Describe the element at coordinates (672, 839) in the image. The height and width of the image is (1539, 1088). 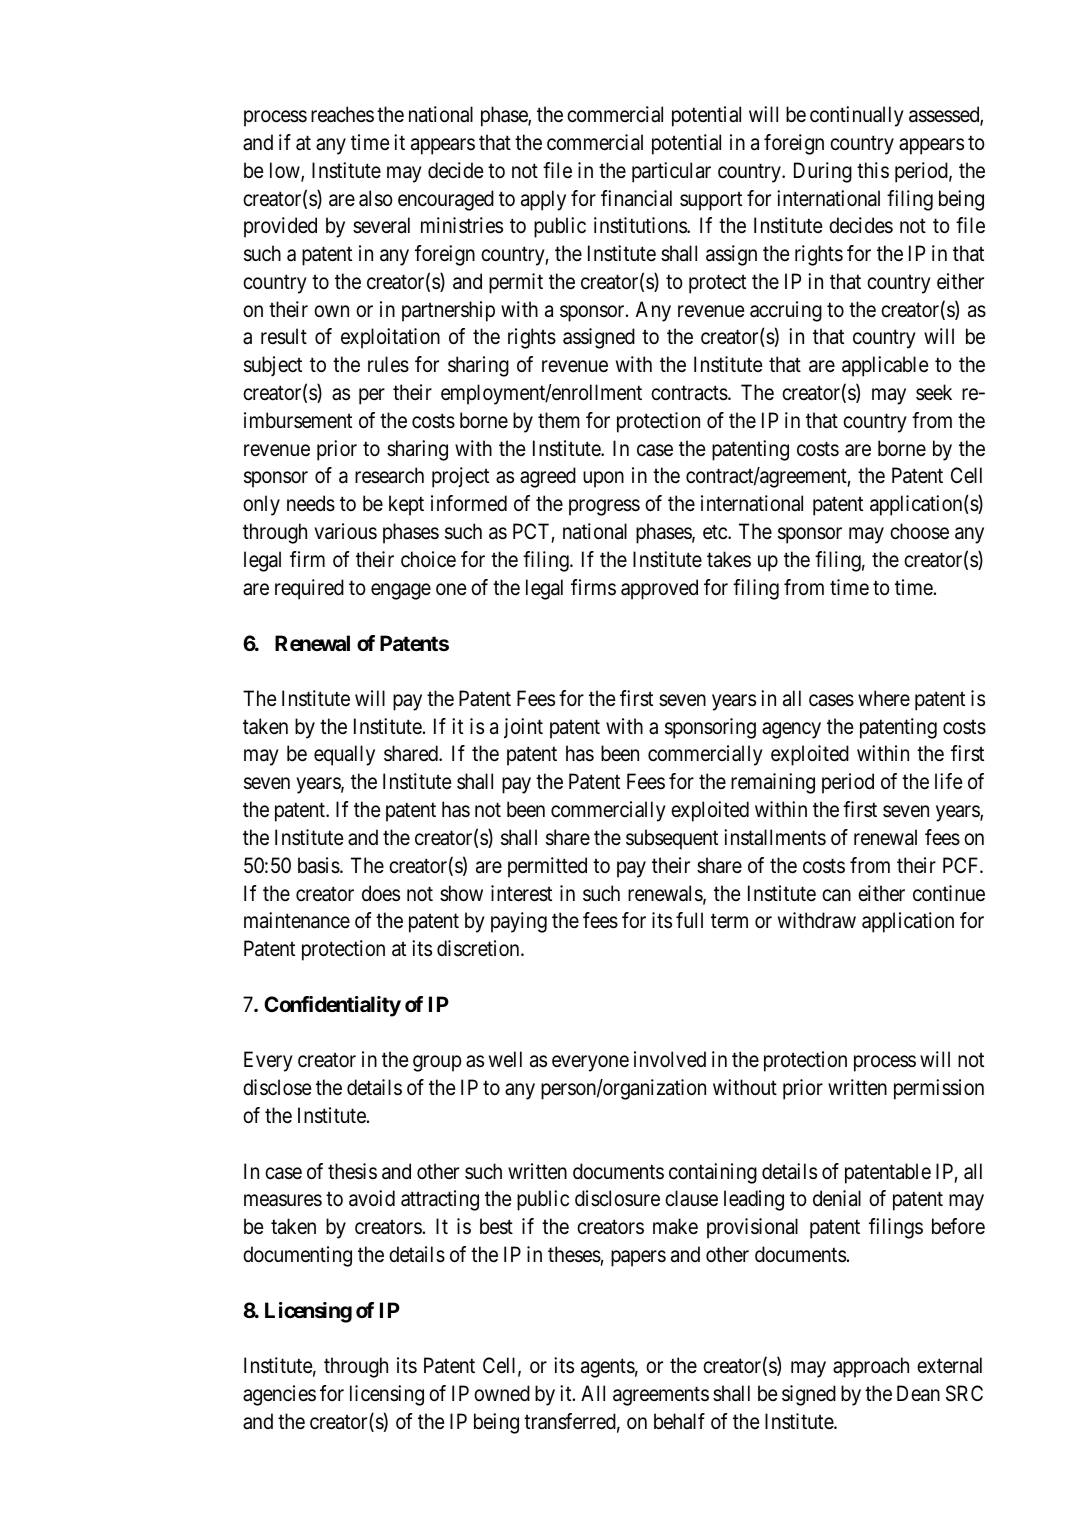
I see `subsequent` at that location.
